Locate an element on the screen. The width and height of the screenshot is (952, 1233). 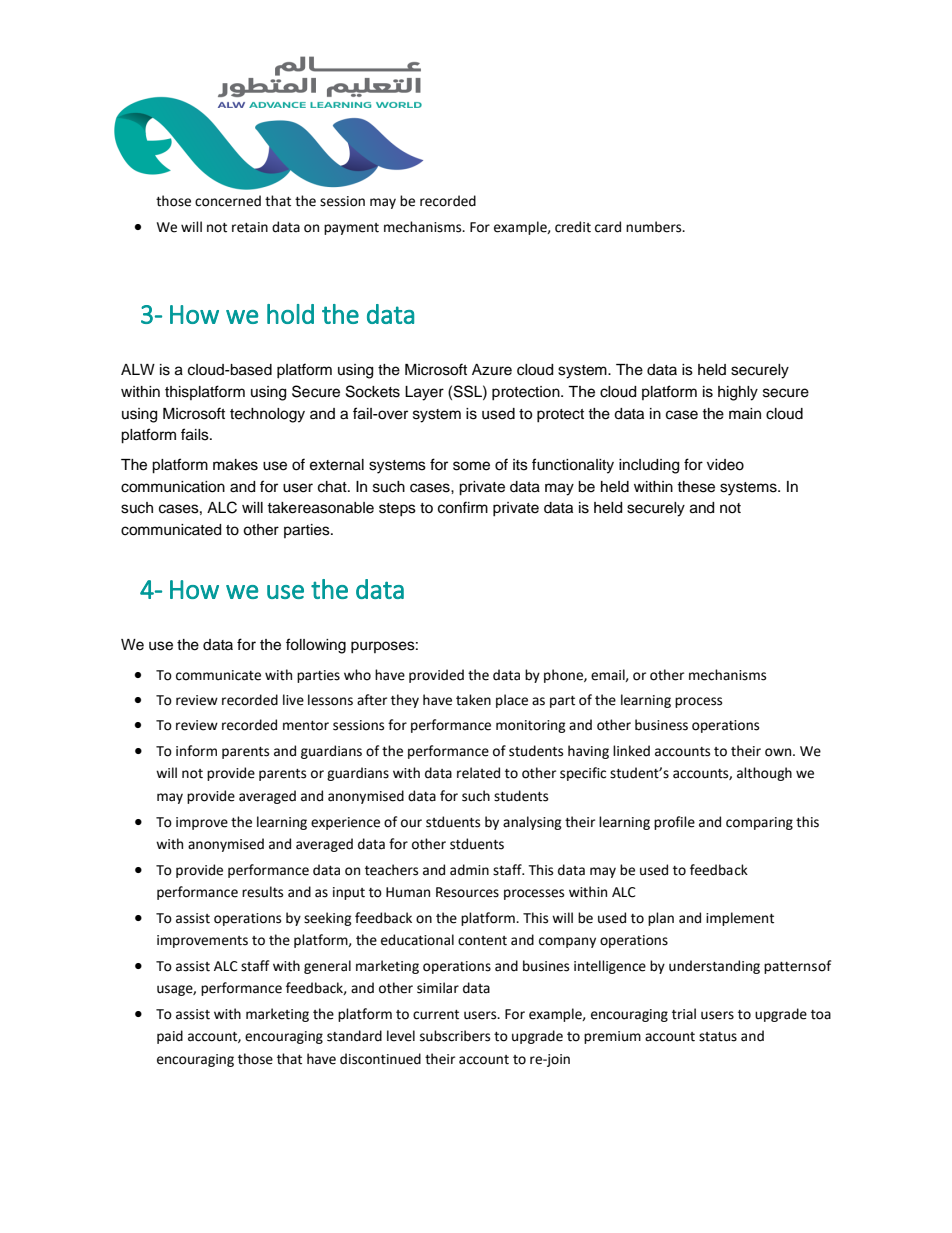
linked is located at coordinates (631, 751).
